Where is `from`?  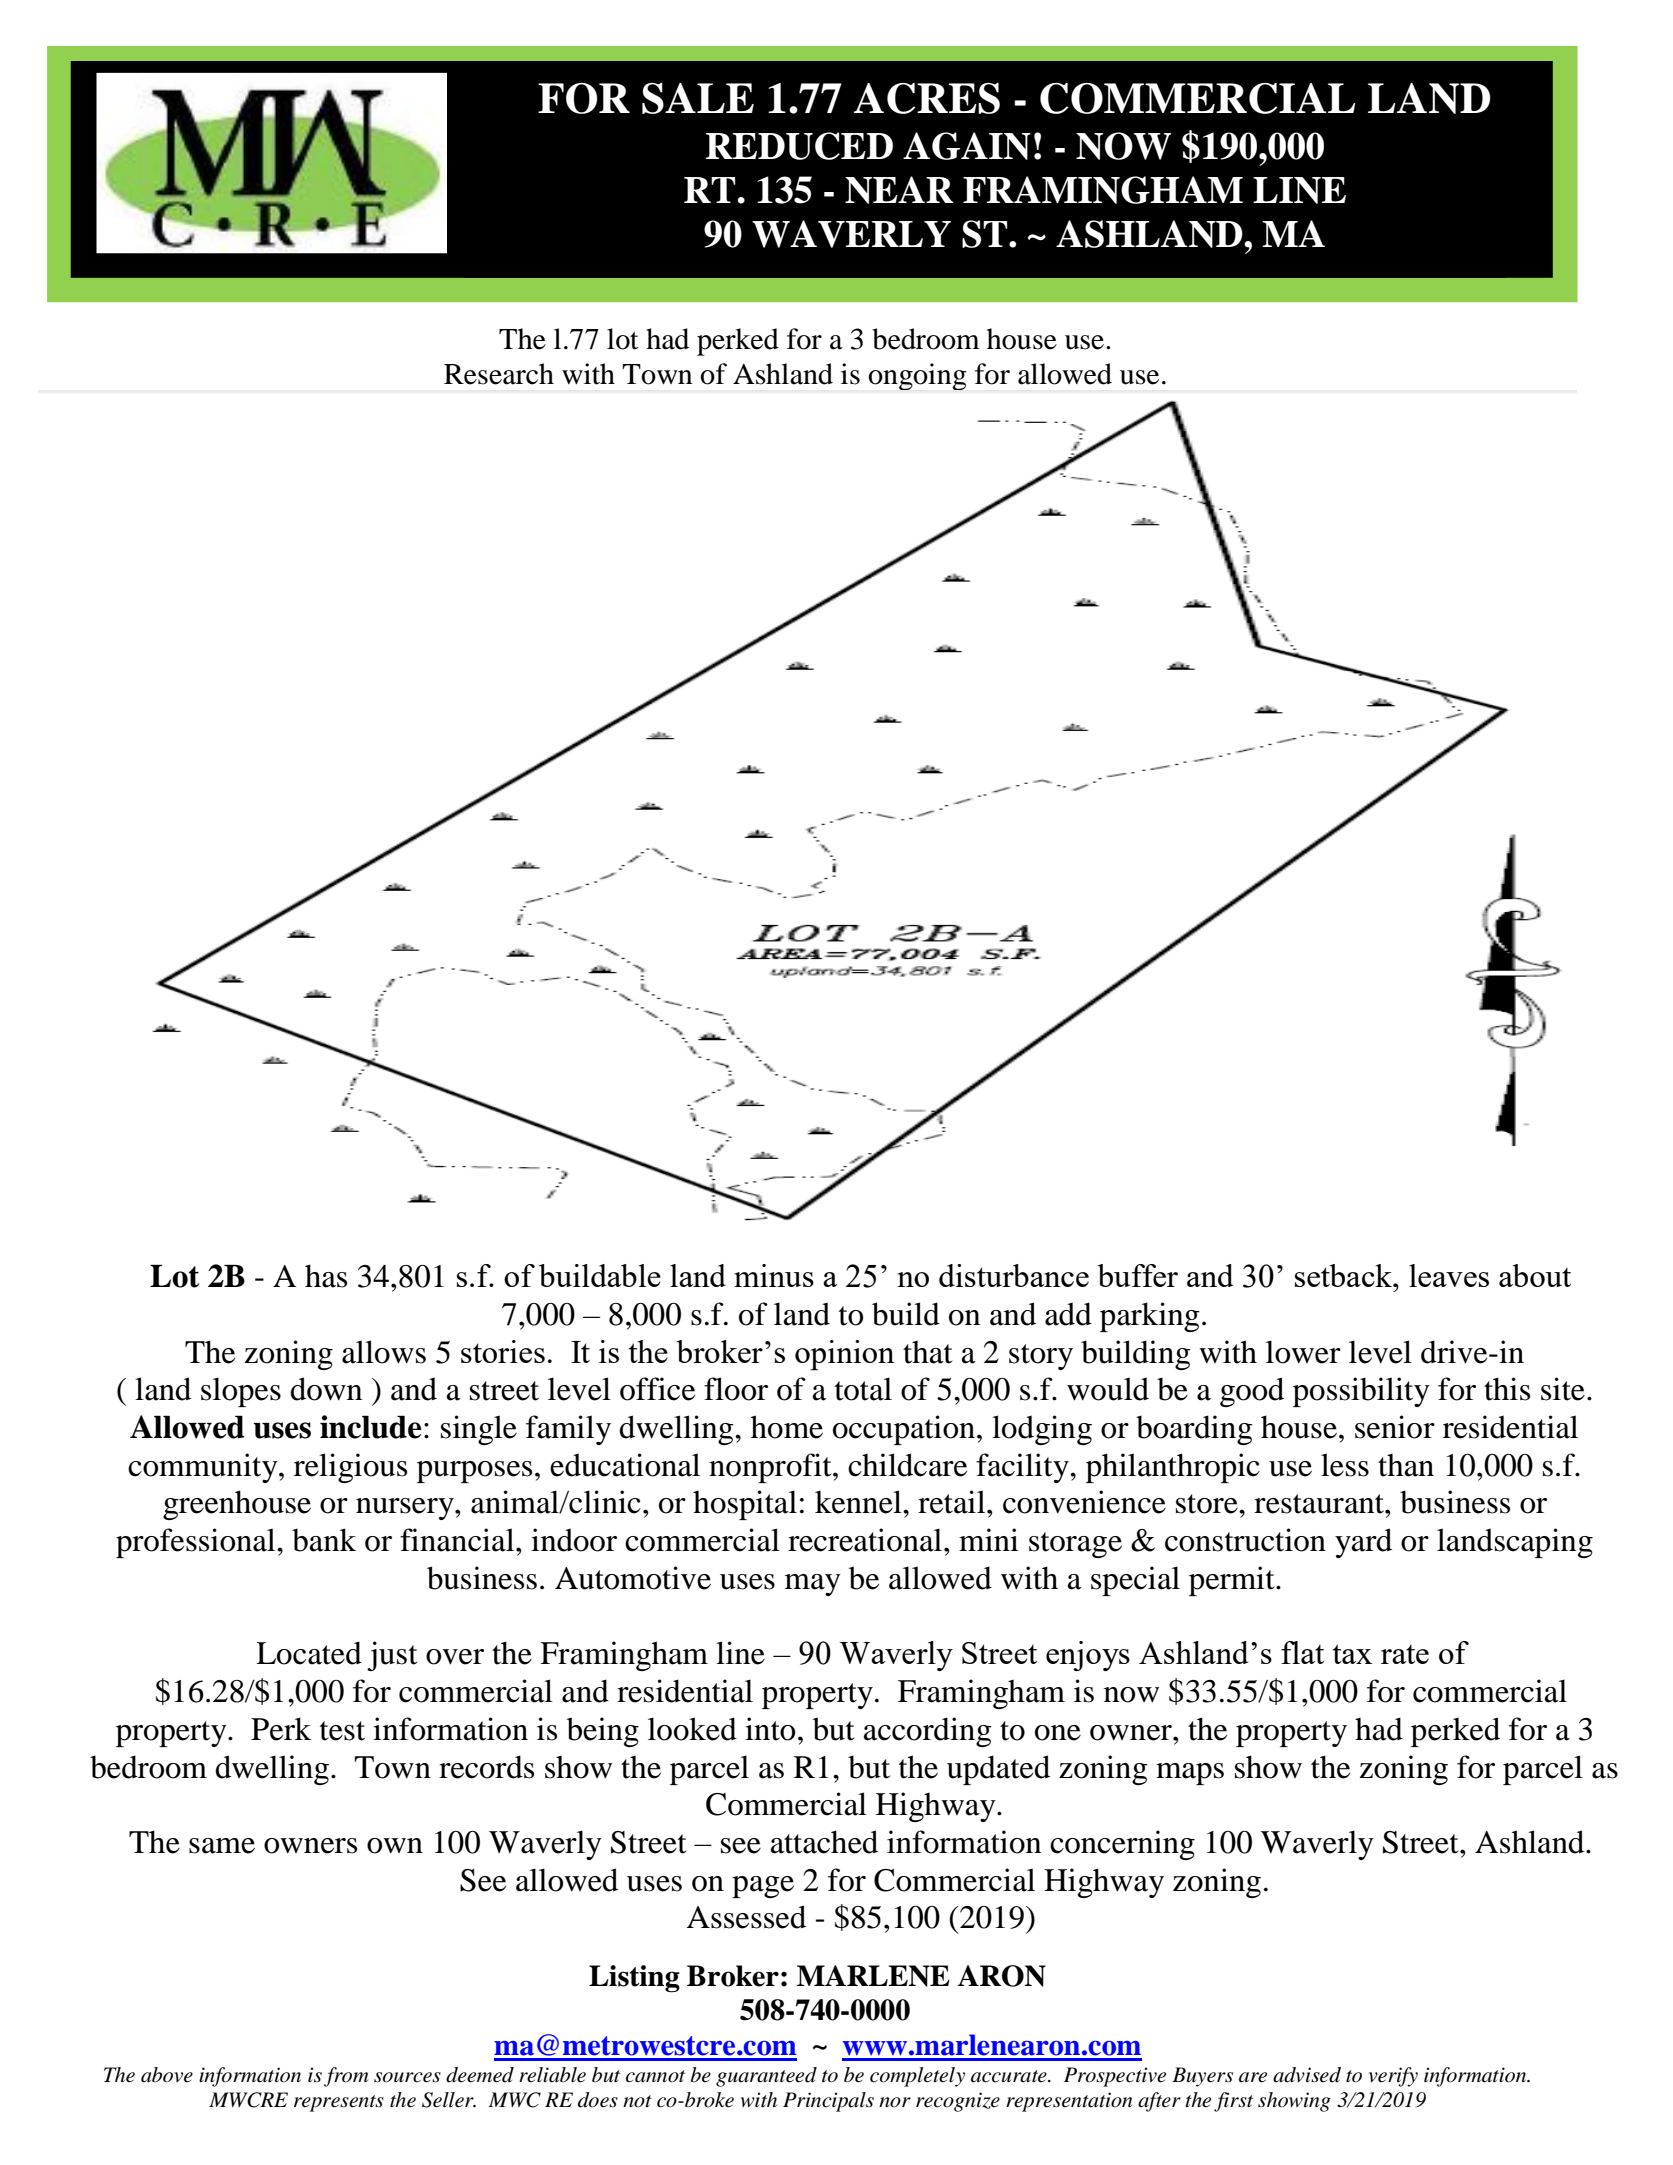
from is located at coordinates (346, 2077).
